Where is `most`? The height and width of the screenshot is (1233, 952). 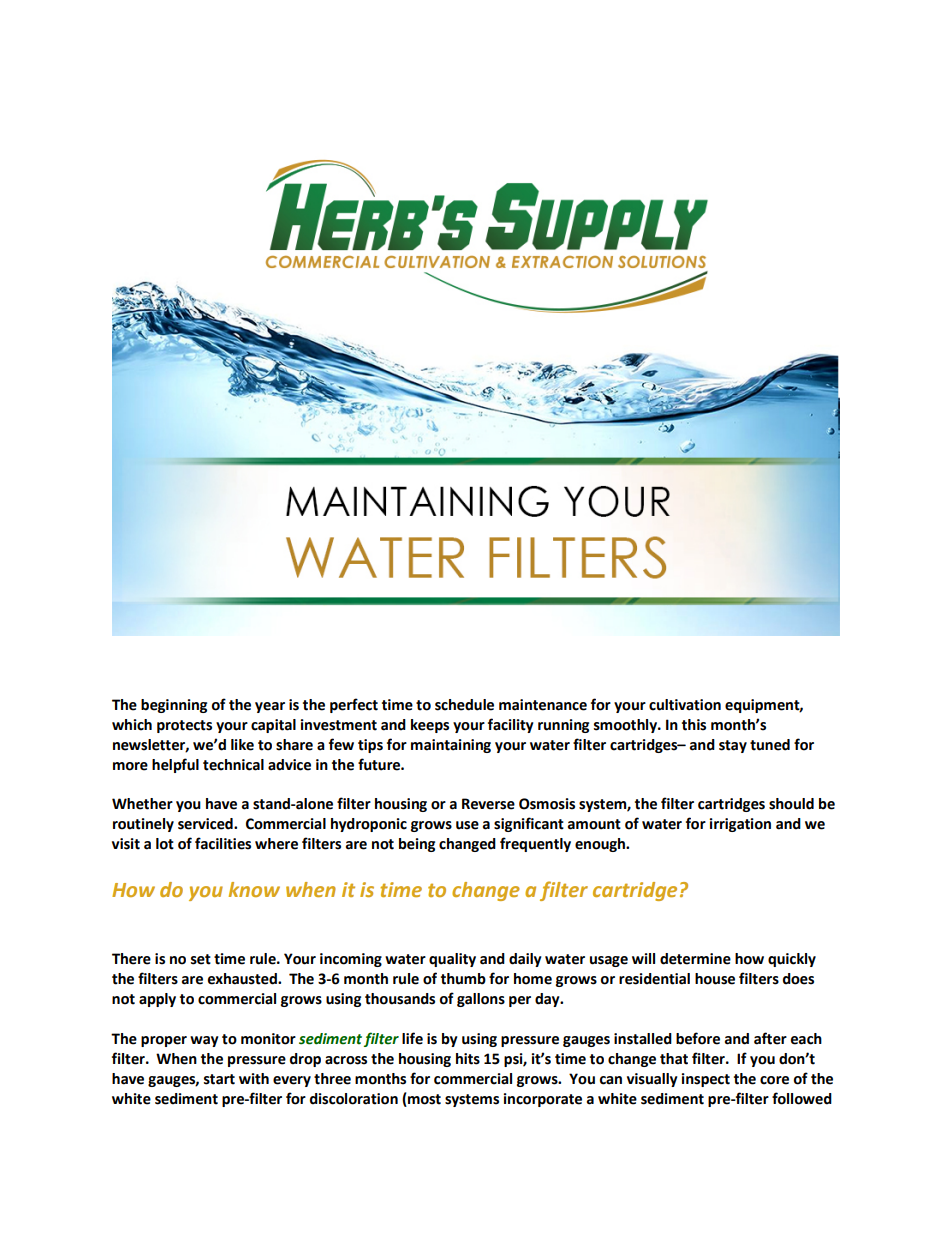
most is located at coordinates (423, 1100).
